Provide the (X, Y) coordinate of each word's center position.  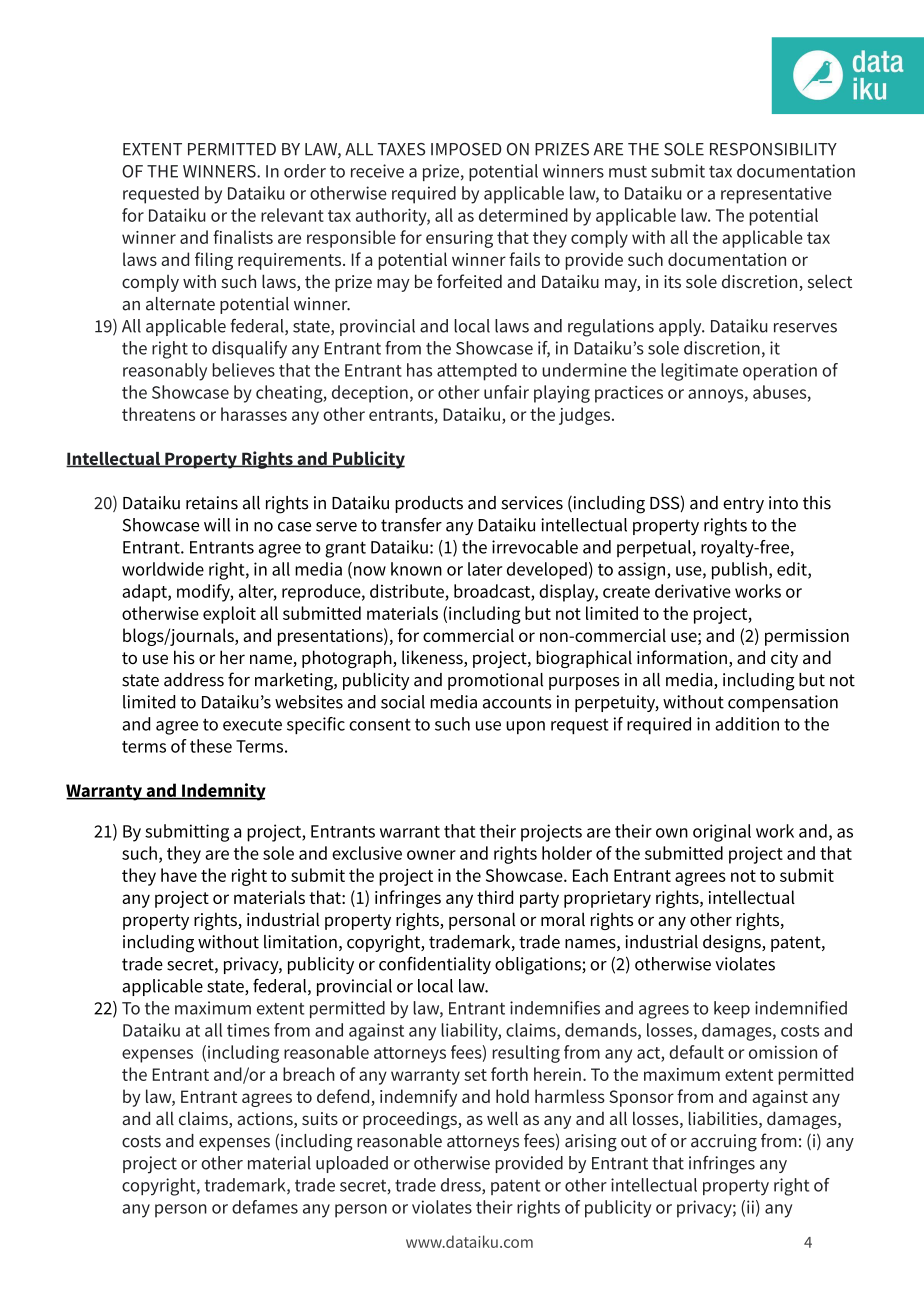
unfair (506, 392)
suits (320, 1118)
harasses (254, 414)
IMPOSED (466, 149)
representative (776, 195)
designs (733, 944)
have (179, 875)
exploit (229, 615)
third (495, 897)
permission (807, 637)
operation (780, 372)
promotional (495, 681)
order (305, 171)
